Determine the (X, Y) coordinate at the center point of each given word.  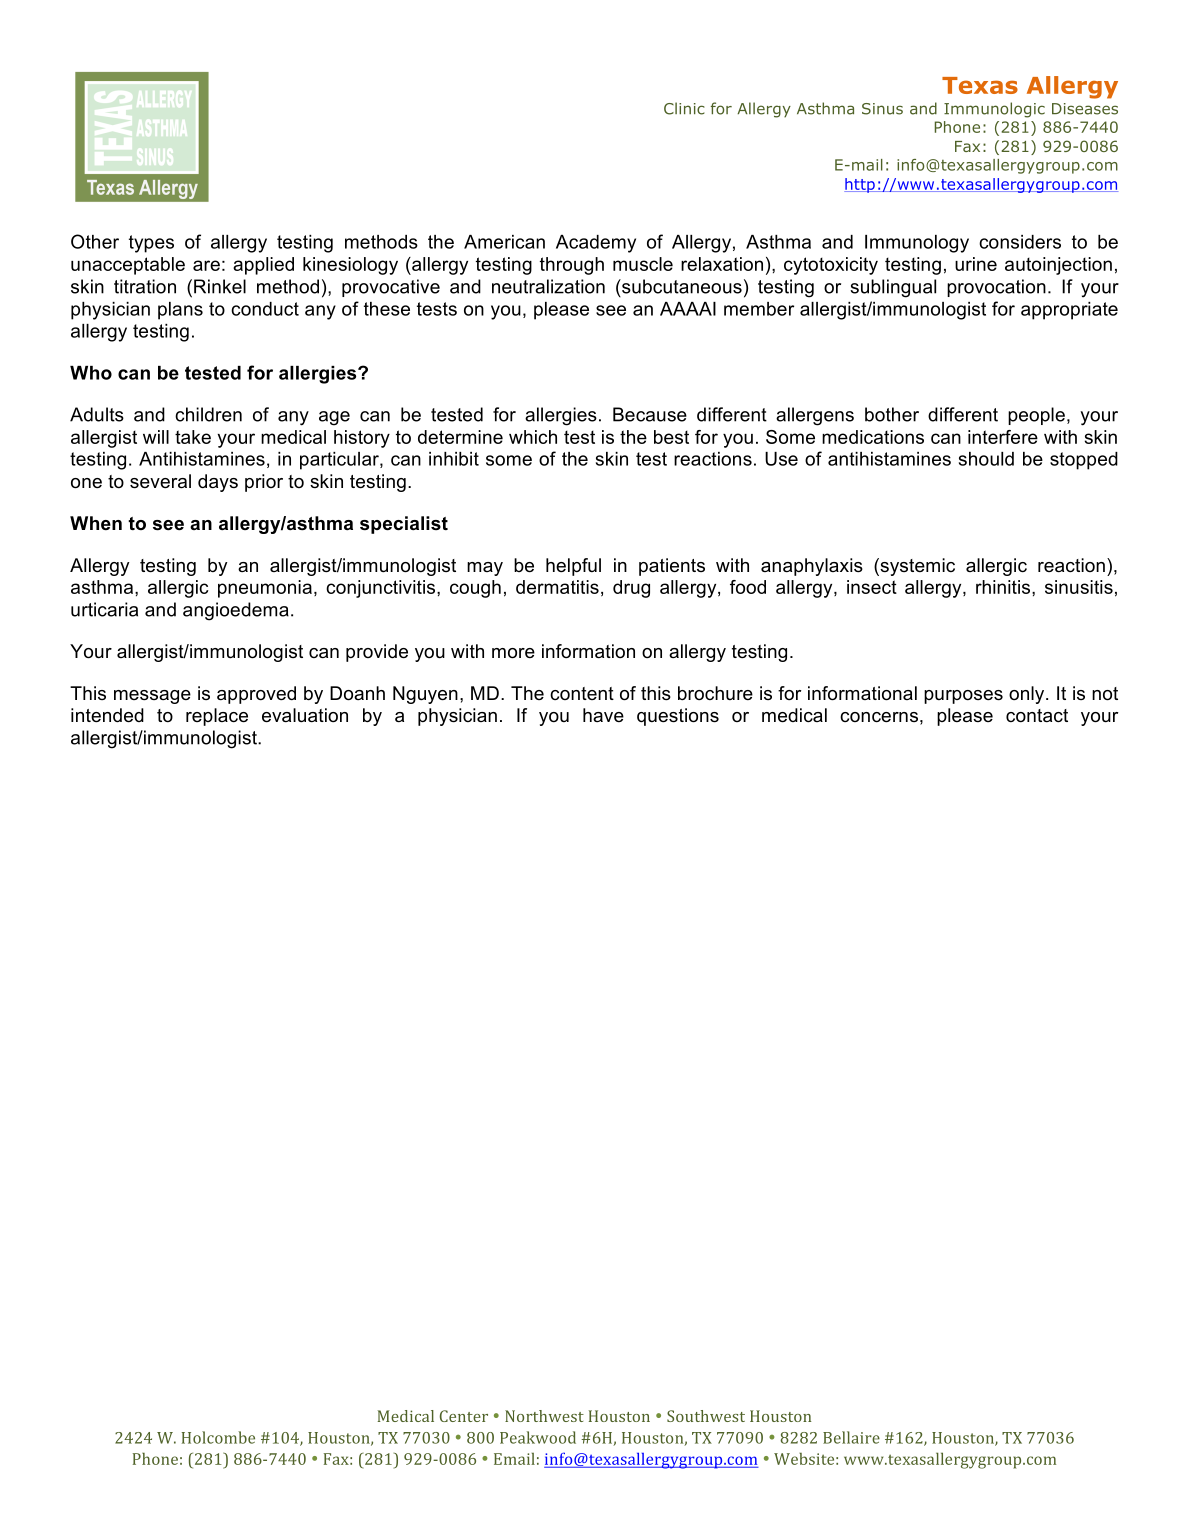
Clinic (684, 108)
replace (217, 717)
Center (464, 1416)
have (603, 715)
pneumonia (265, 589)
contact (1037, 716)
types (151, 244)
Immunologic (994, 110)
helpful (573, 567)
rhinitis (1004, 587)
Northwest (544, 1416)
